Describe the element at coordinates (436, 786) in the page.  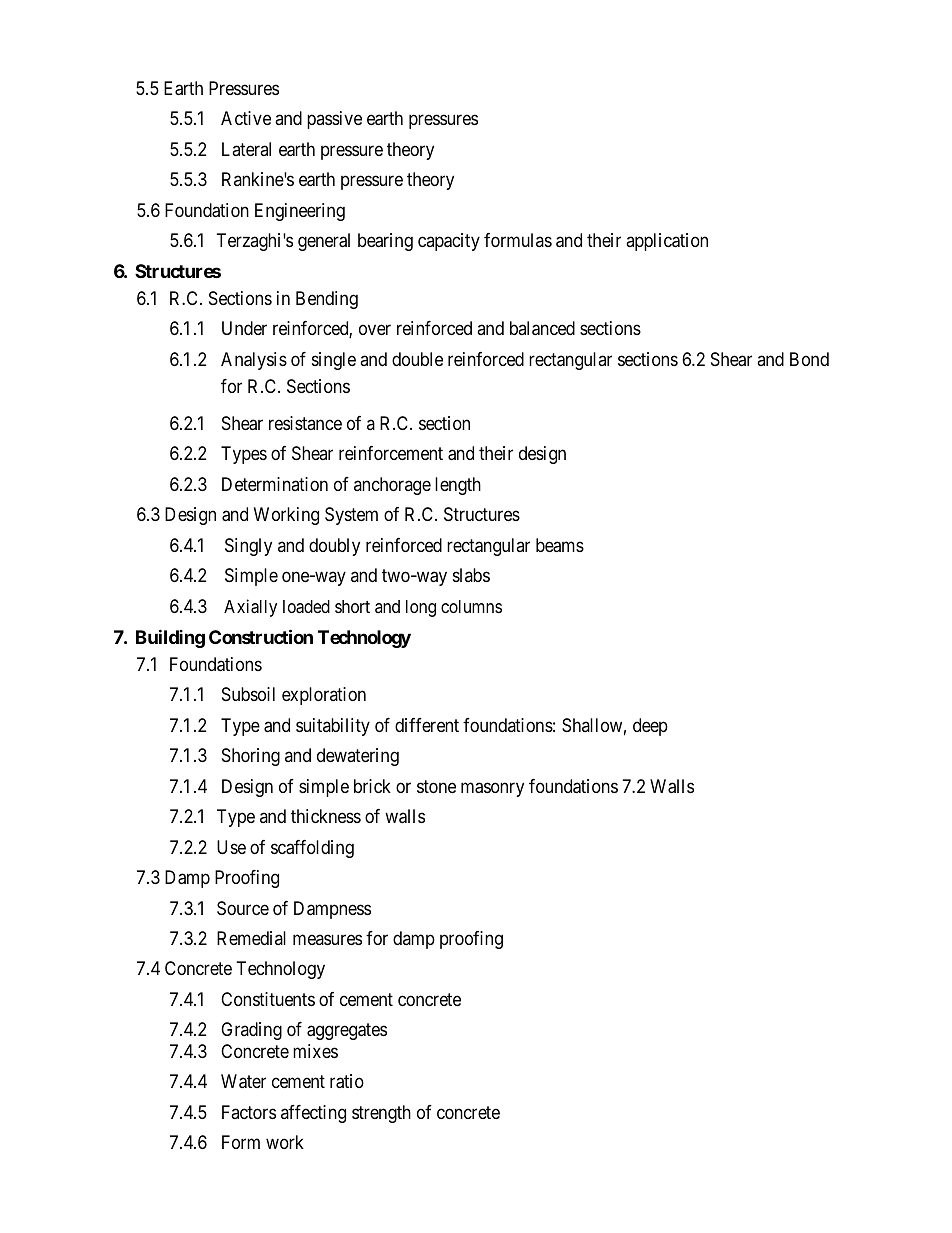
I see `stone` at that location.
